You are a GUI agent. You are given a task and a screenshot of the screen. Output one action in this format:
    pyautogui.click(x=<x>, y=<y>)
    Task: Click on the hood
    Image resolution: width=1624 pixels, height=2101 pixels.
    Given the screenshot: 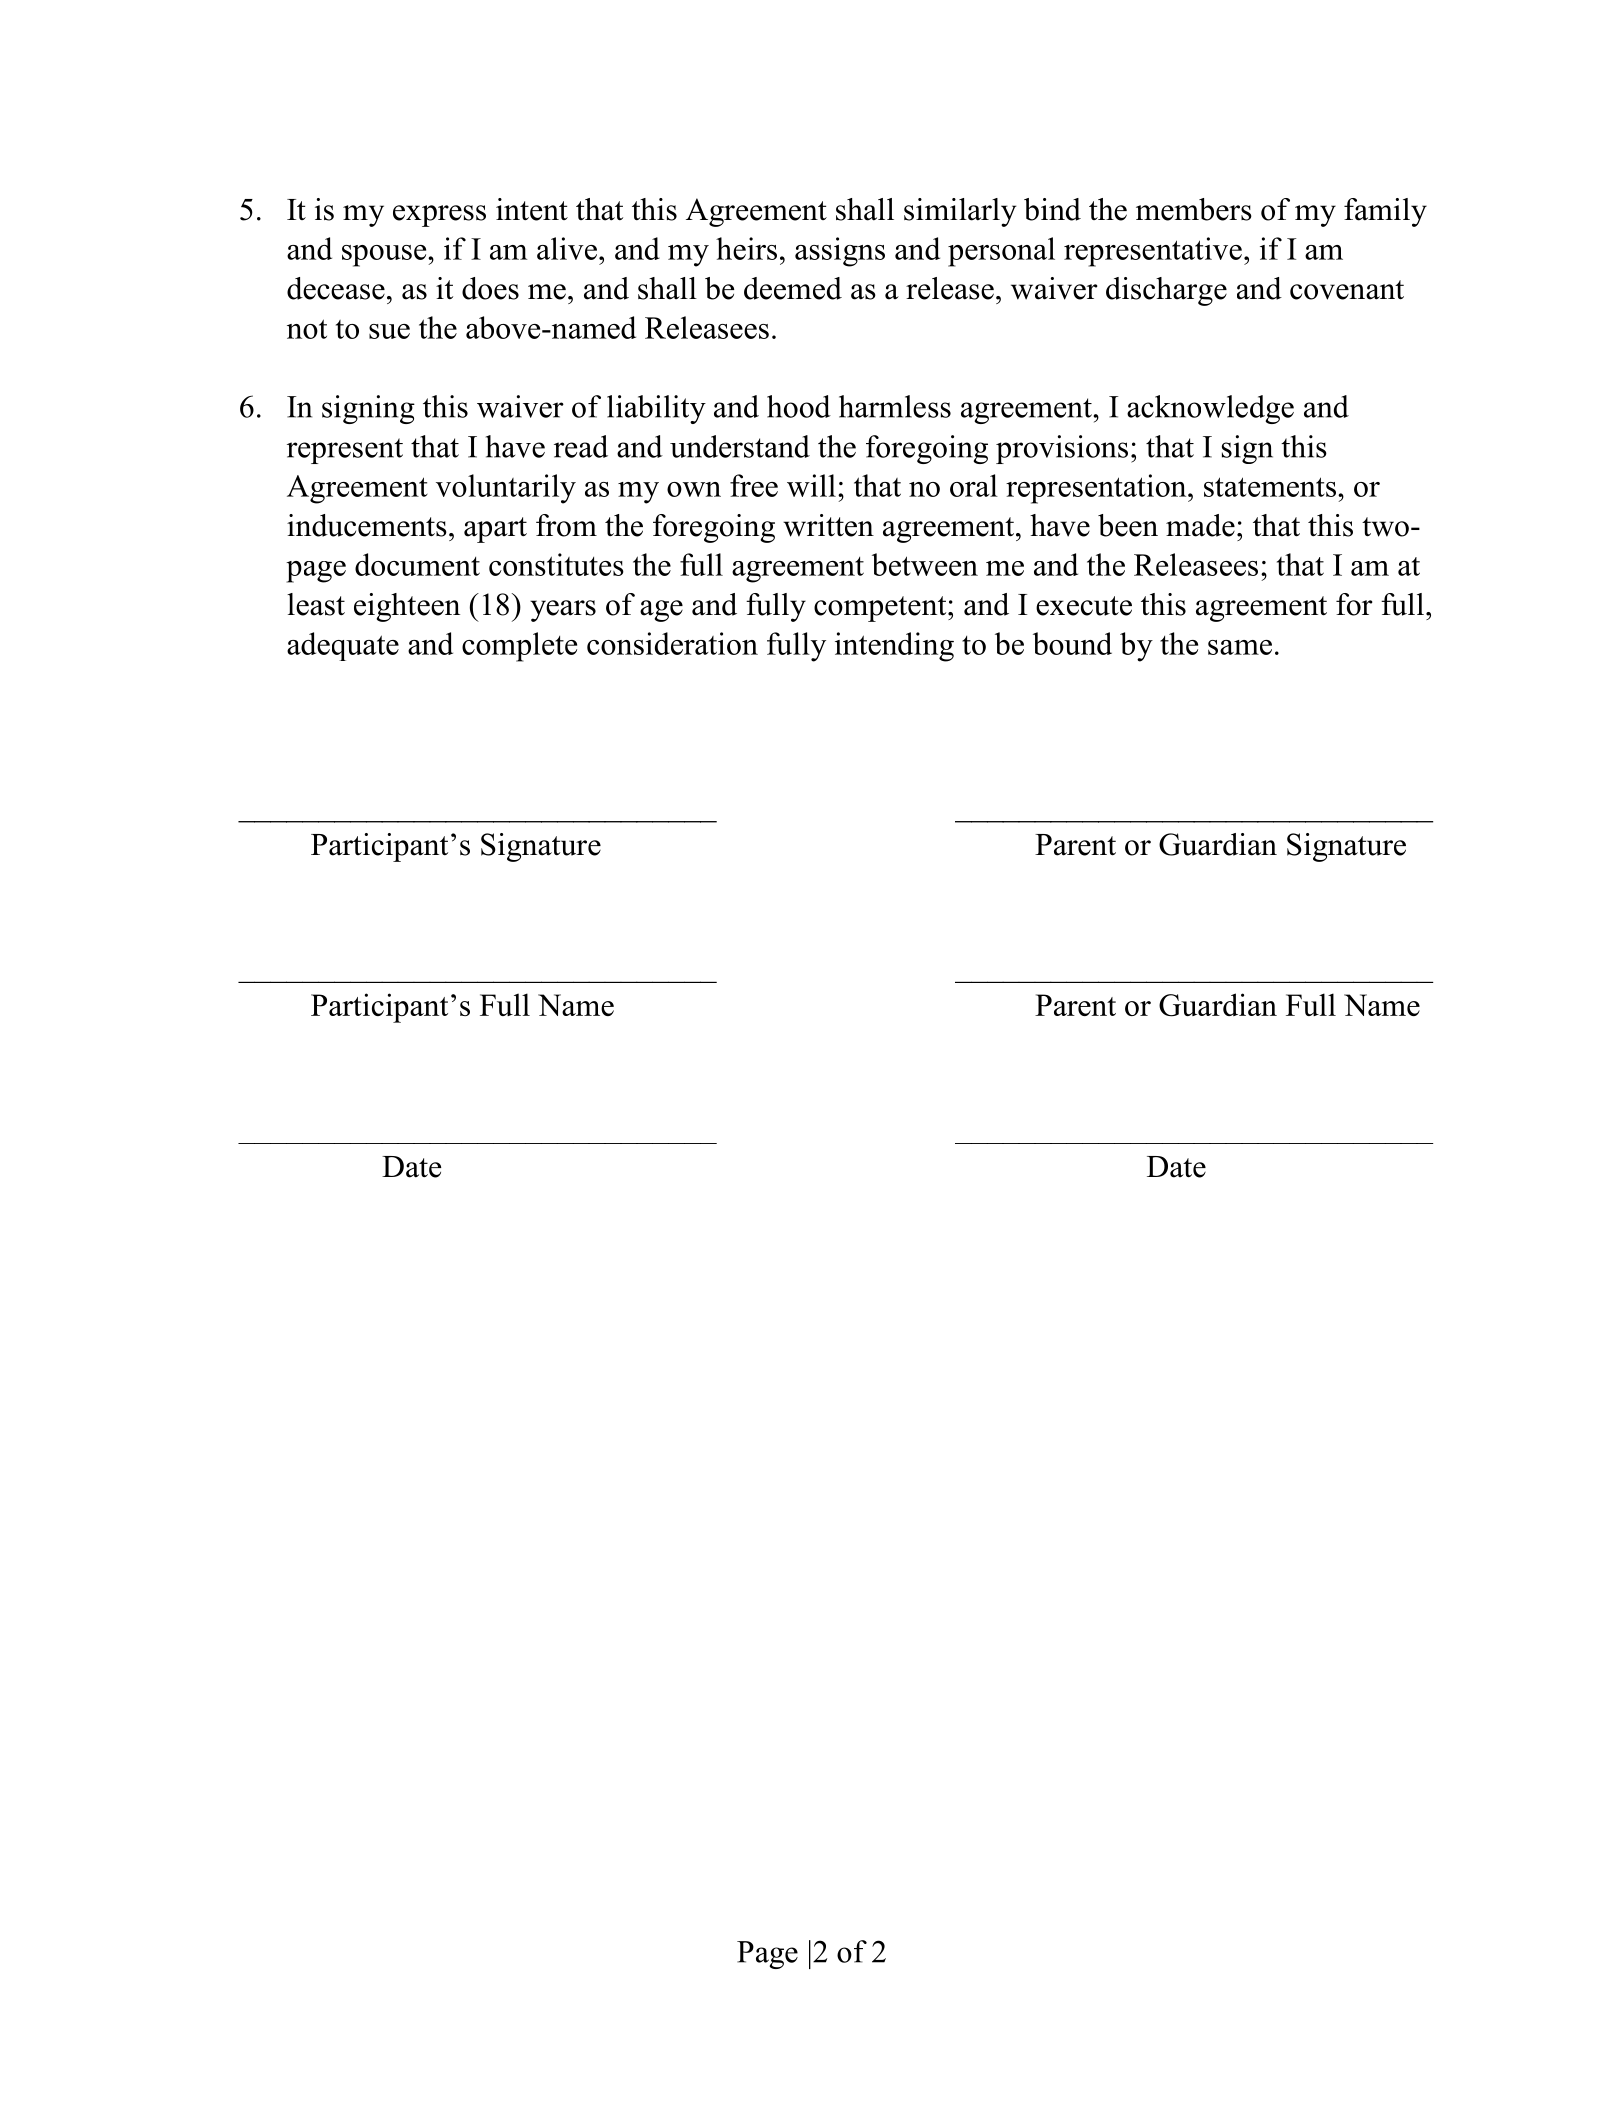 What is the action you would take?
    pyautogui.click(x=799, y=406)
